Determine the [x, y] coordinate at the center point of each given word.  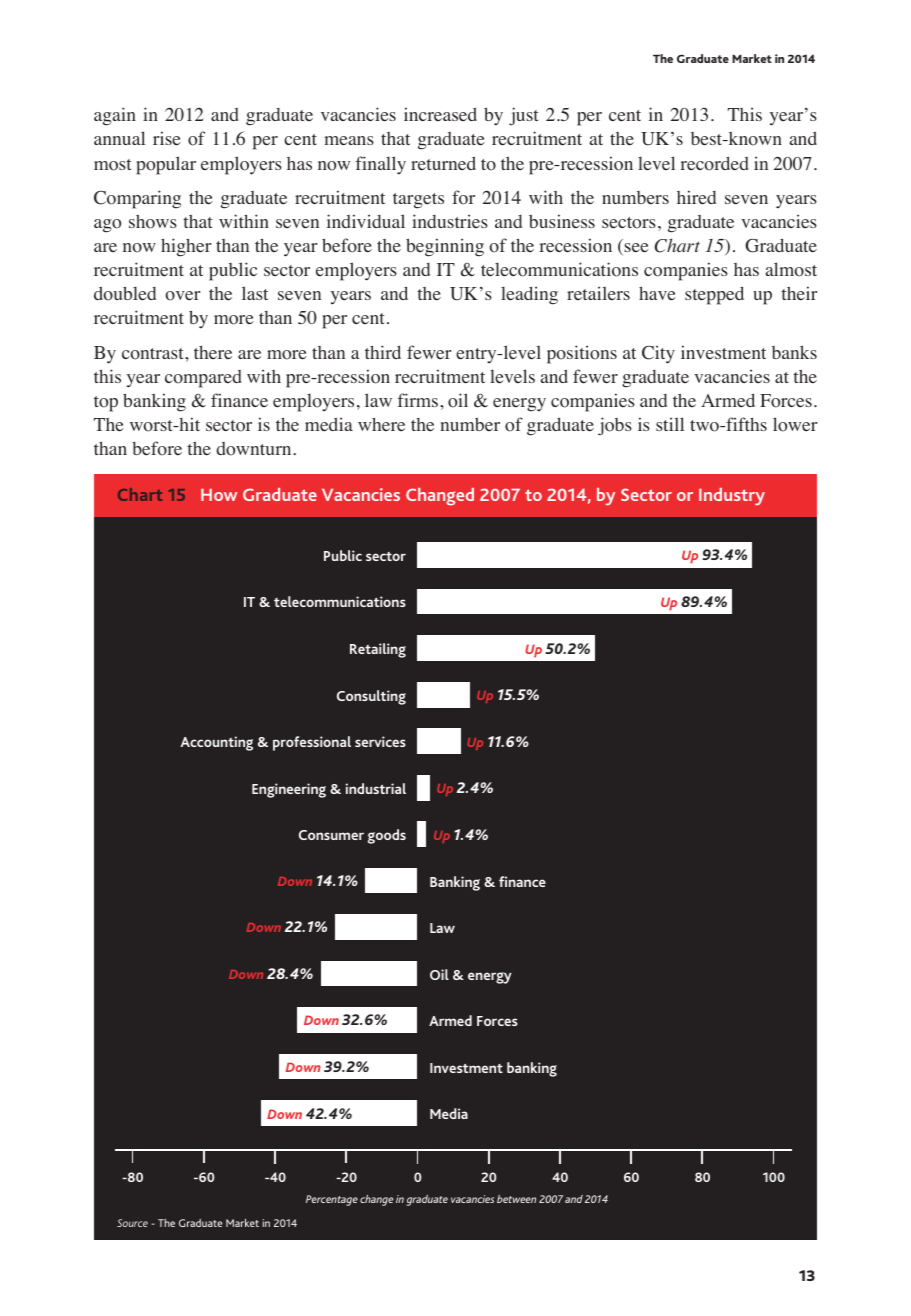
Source [132, 1223]
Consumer [331, 835]
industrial [376, 788]
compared [203, 379]
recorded [714, 163]
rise [167, 138]
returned [443, 163]
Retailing [378, 650]
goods [386, 836]
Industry [732, 497]
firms [417, 400]
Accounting [217, 743]
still [670, 424]
